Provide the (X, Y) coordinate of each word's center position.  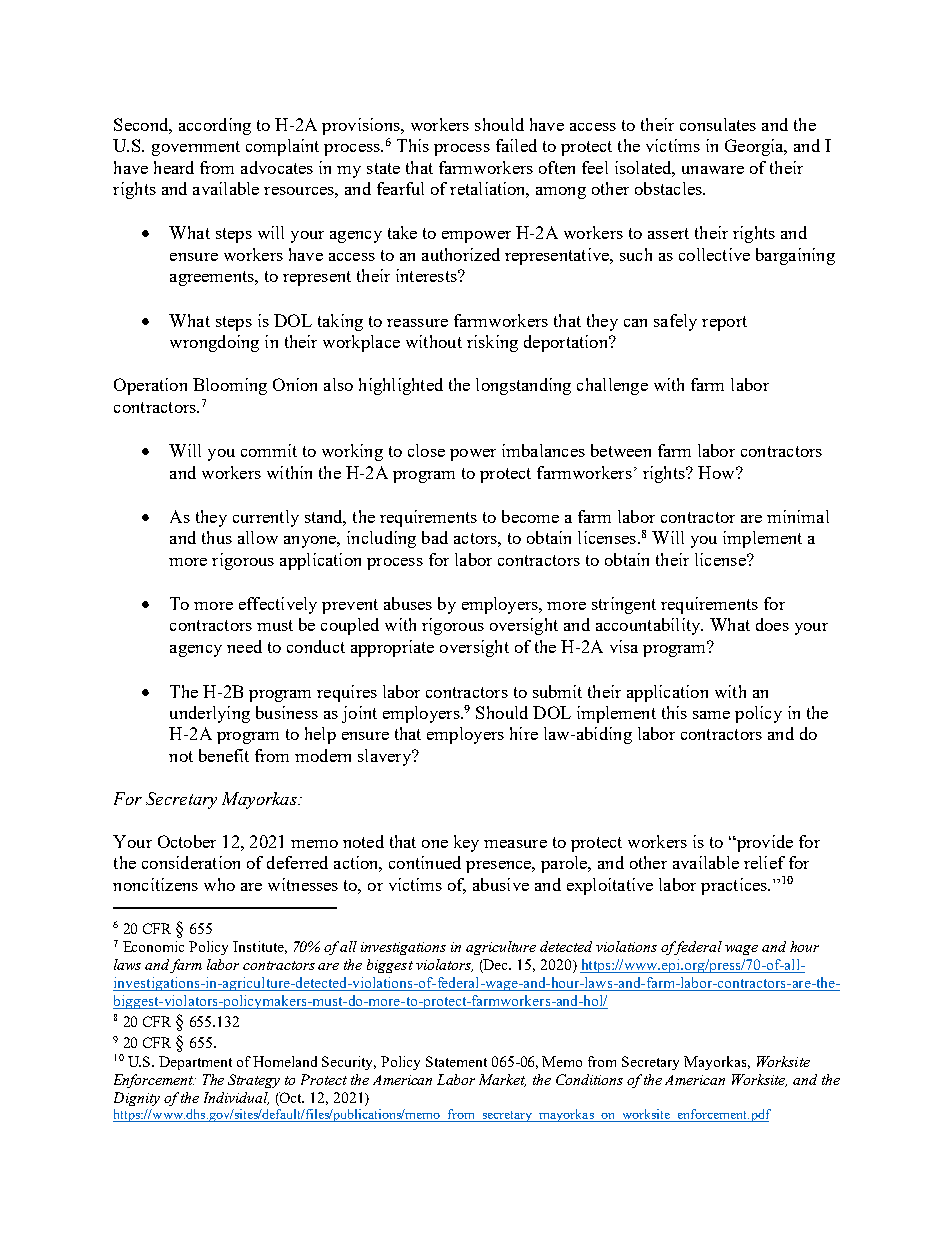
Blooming (230, 386)
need (244, 646)
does (772, 624)
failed (516, 145)
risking (492, 343)
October (187, 841)
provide (763, 843)
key (466, 843)
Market (502, 1080)
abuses (408, 603)
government (196, 148)
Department (195, 1063)
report (724, 323)
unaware (713, 170)
